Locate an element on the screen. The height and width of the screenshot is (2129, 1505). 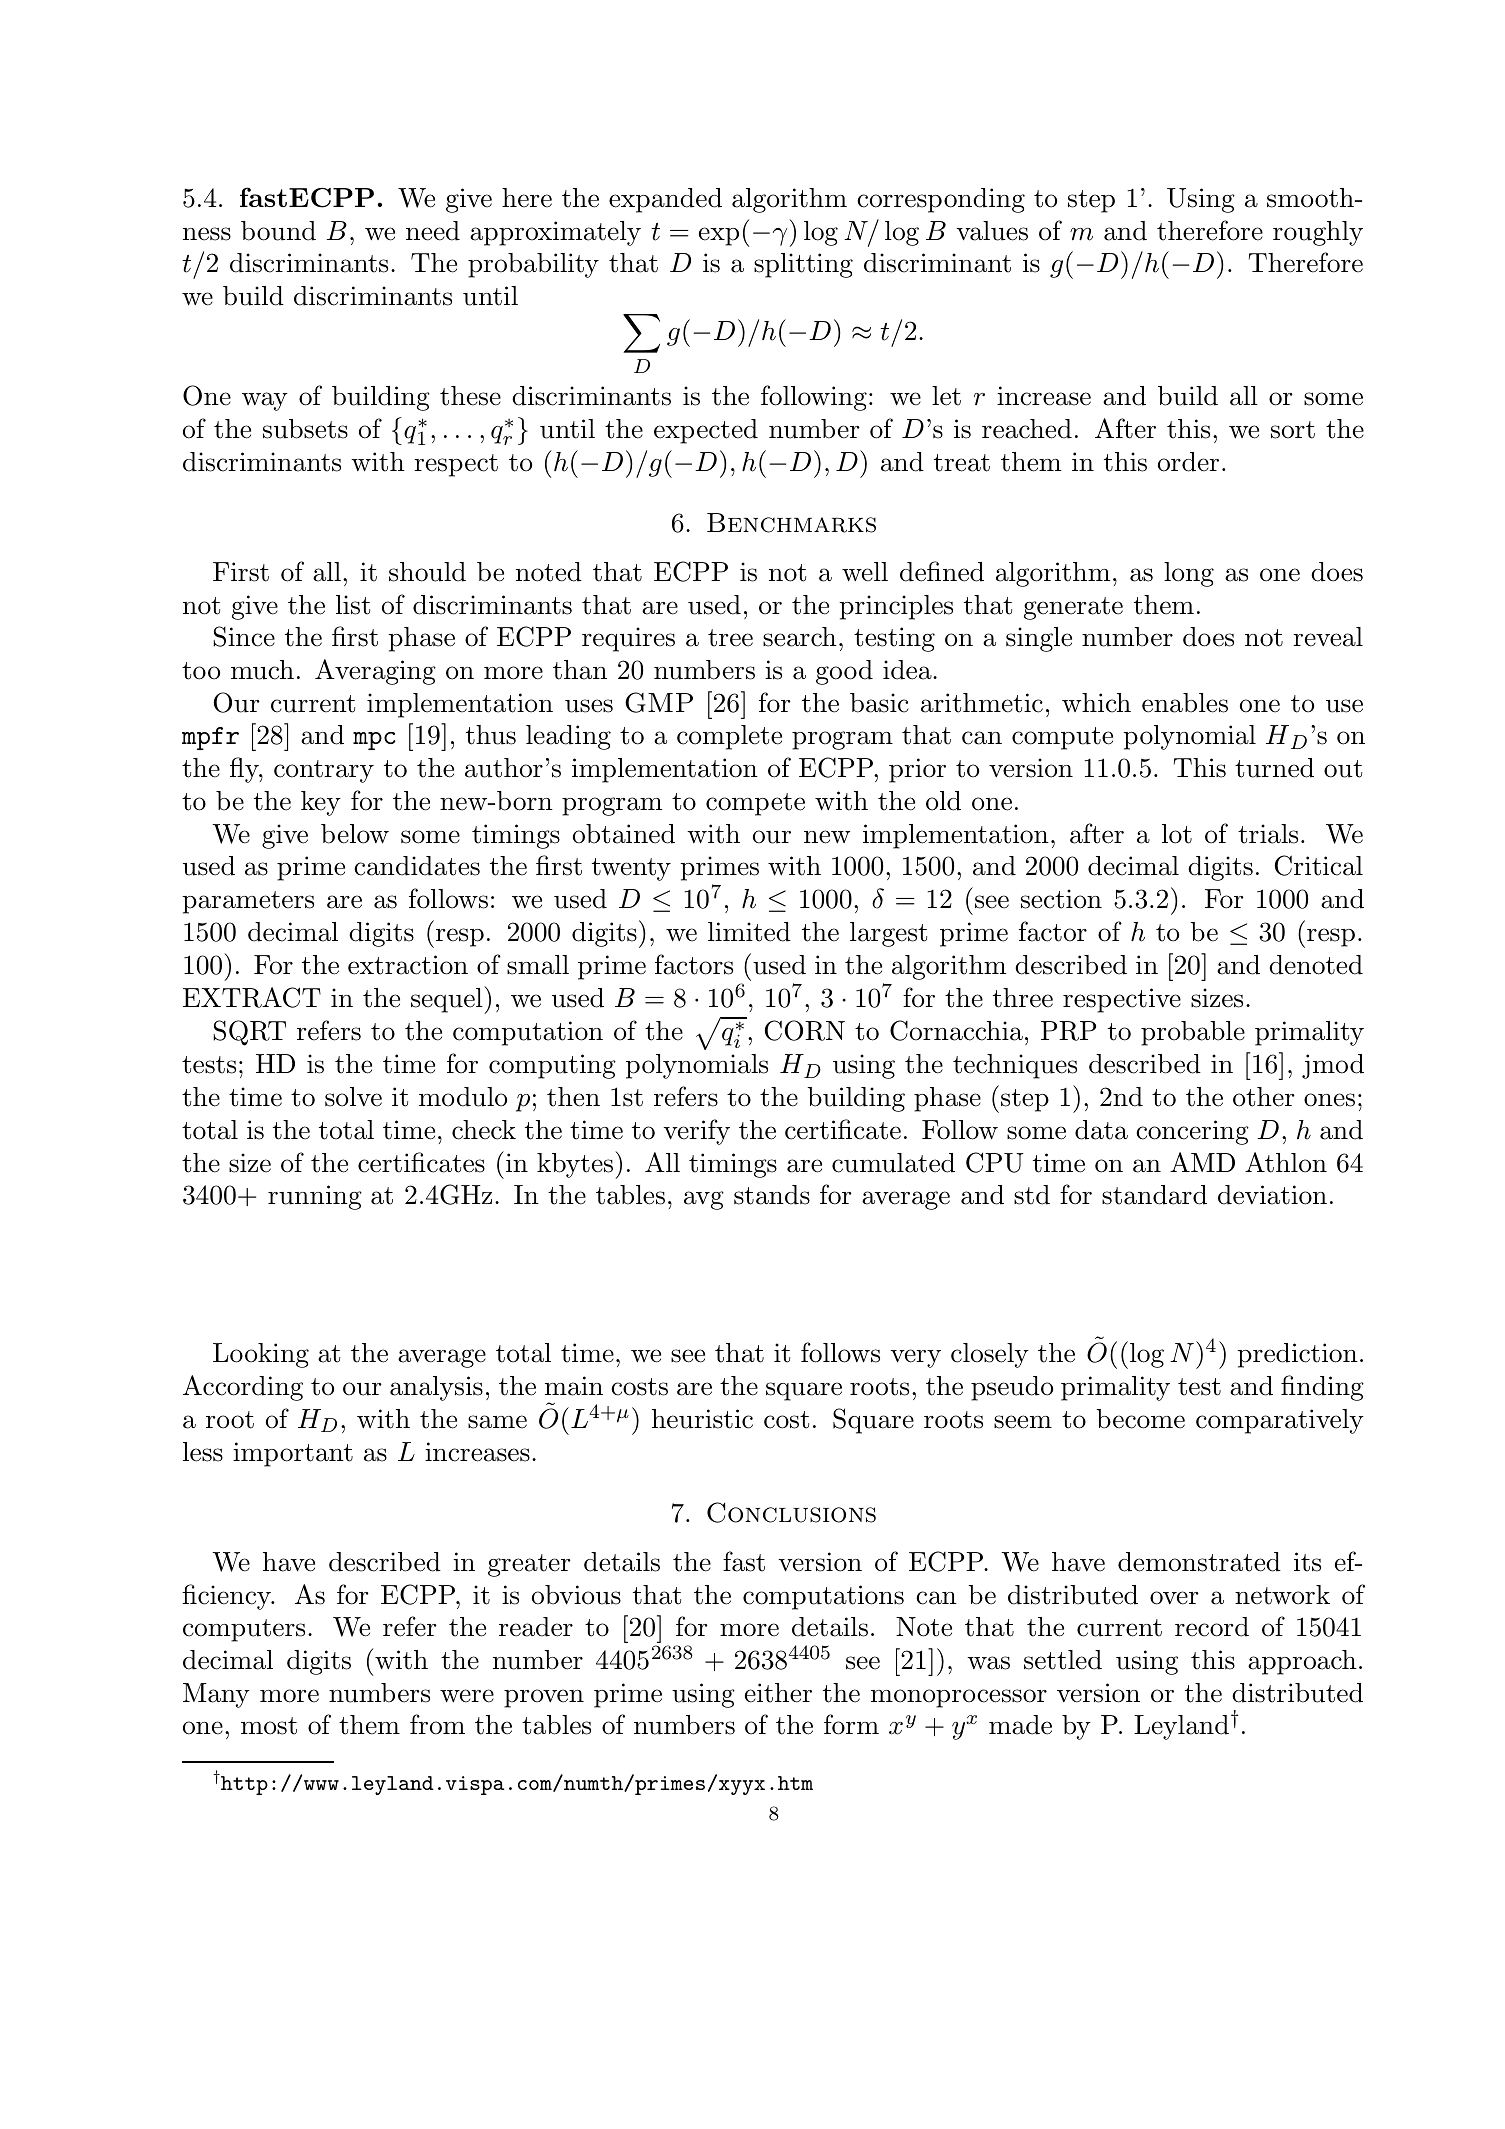
most is located at coordinates (269, 1726).
